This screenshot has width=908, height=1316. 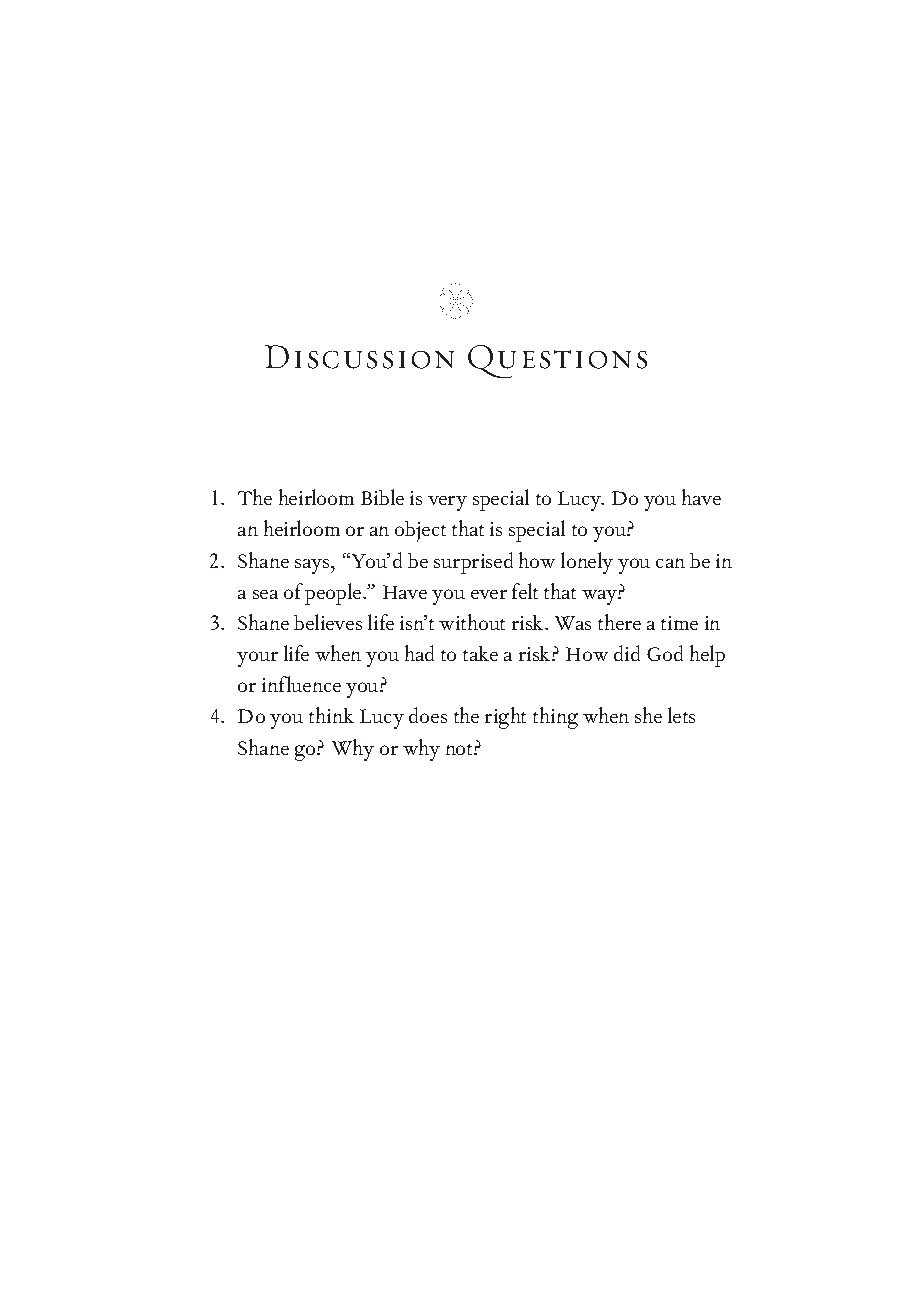 I want to click on think, so click(x=331, y=715).
